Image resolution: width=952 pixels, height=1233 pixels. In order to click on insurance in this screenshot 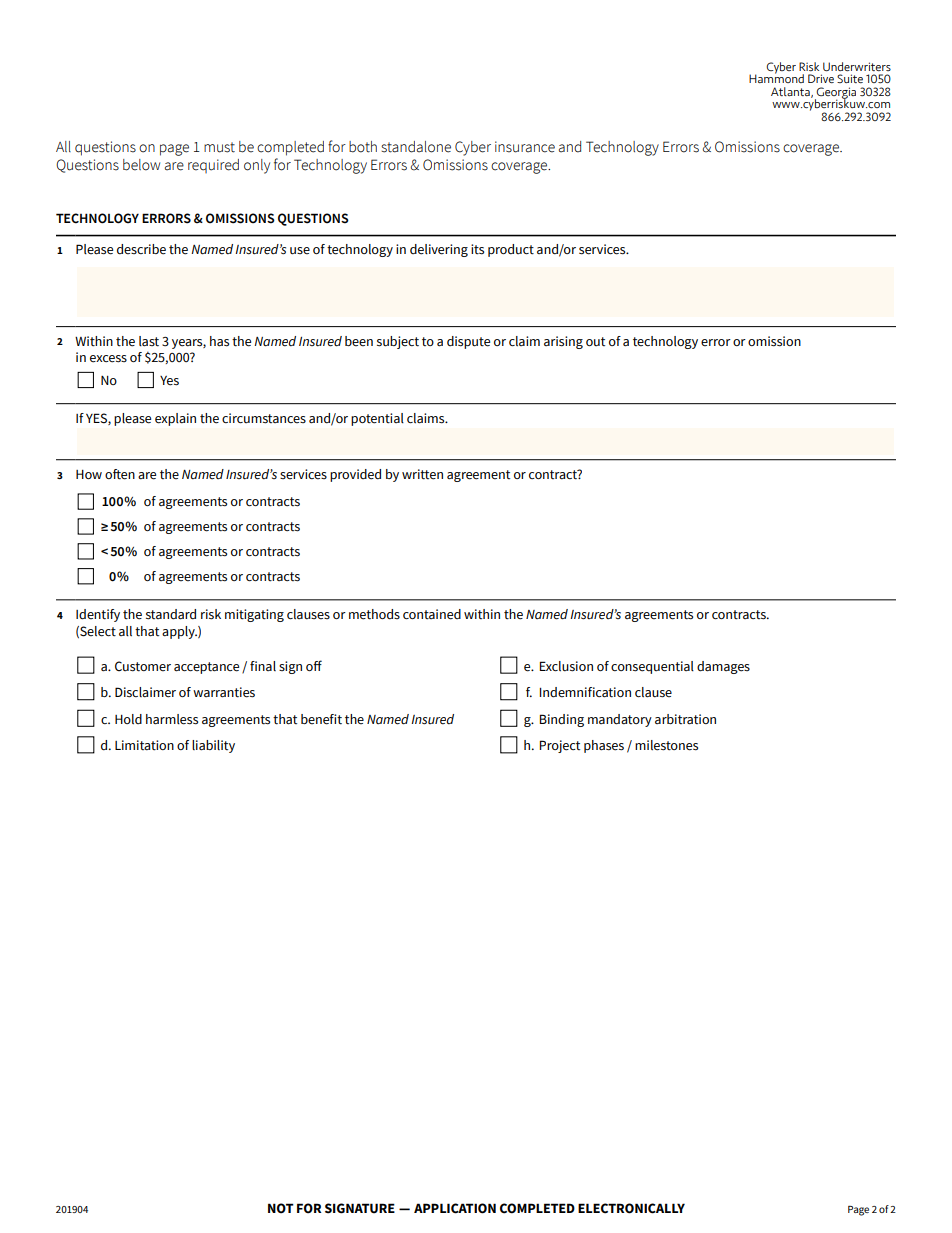, I will do `click(525, 147)`.
